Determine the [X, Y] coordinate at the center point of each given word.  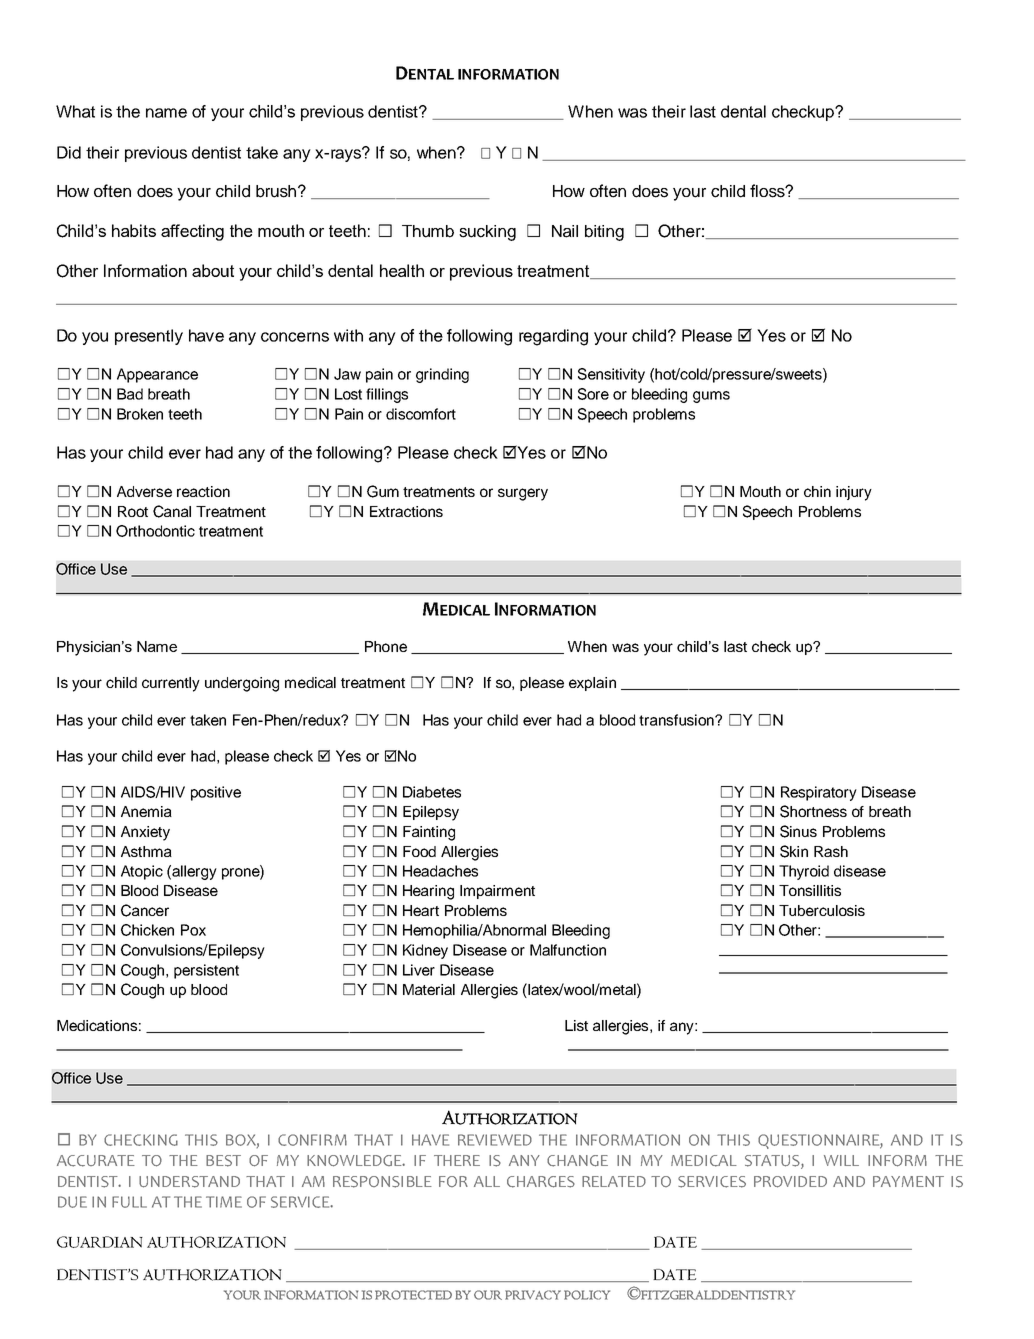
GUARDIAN [100, 1242]
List [576, 1025]
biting [604, 233]
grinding [442, 375]
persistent [206, 971]
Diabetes [432, 792]
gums [711, 397]
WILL [841, 1160]
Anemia [146, 811]
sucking [487, 233]
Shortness [813, 811]
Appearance [157, 375]
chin [817, 491]
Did [69, 152]
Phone [386, 646]
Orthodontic [155, 531]
